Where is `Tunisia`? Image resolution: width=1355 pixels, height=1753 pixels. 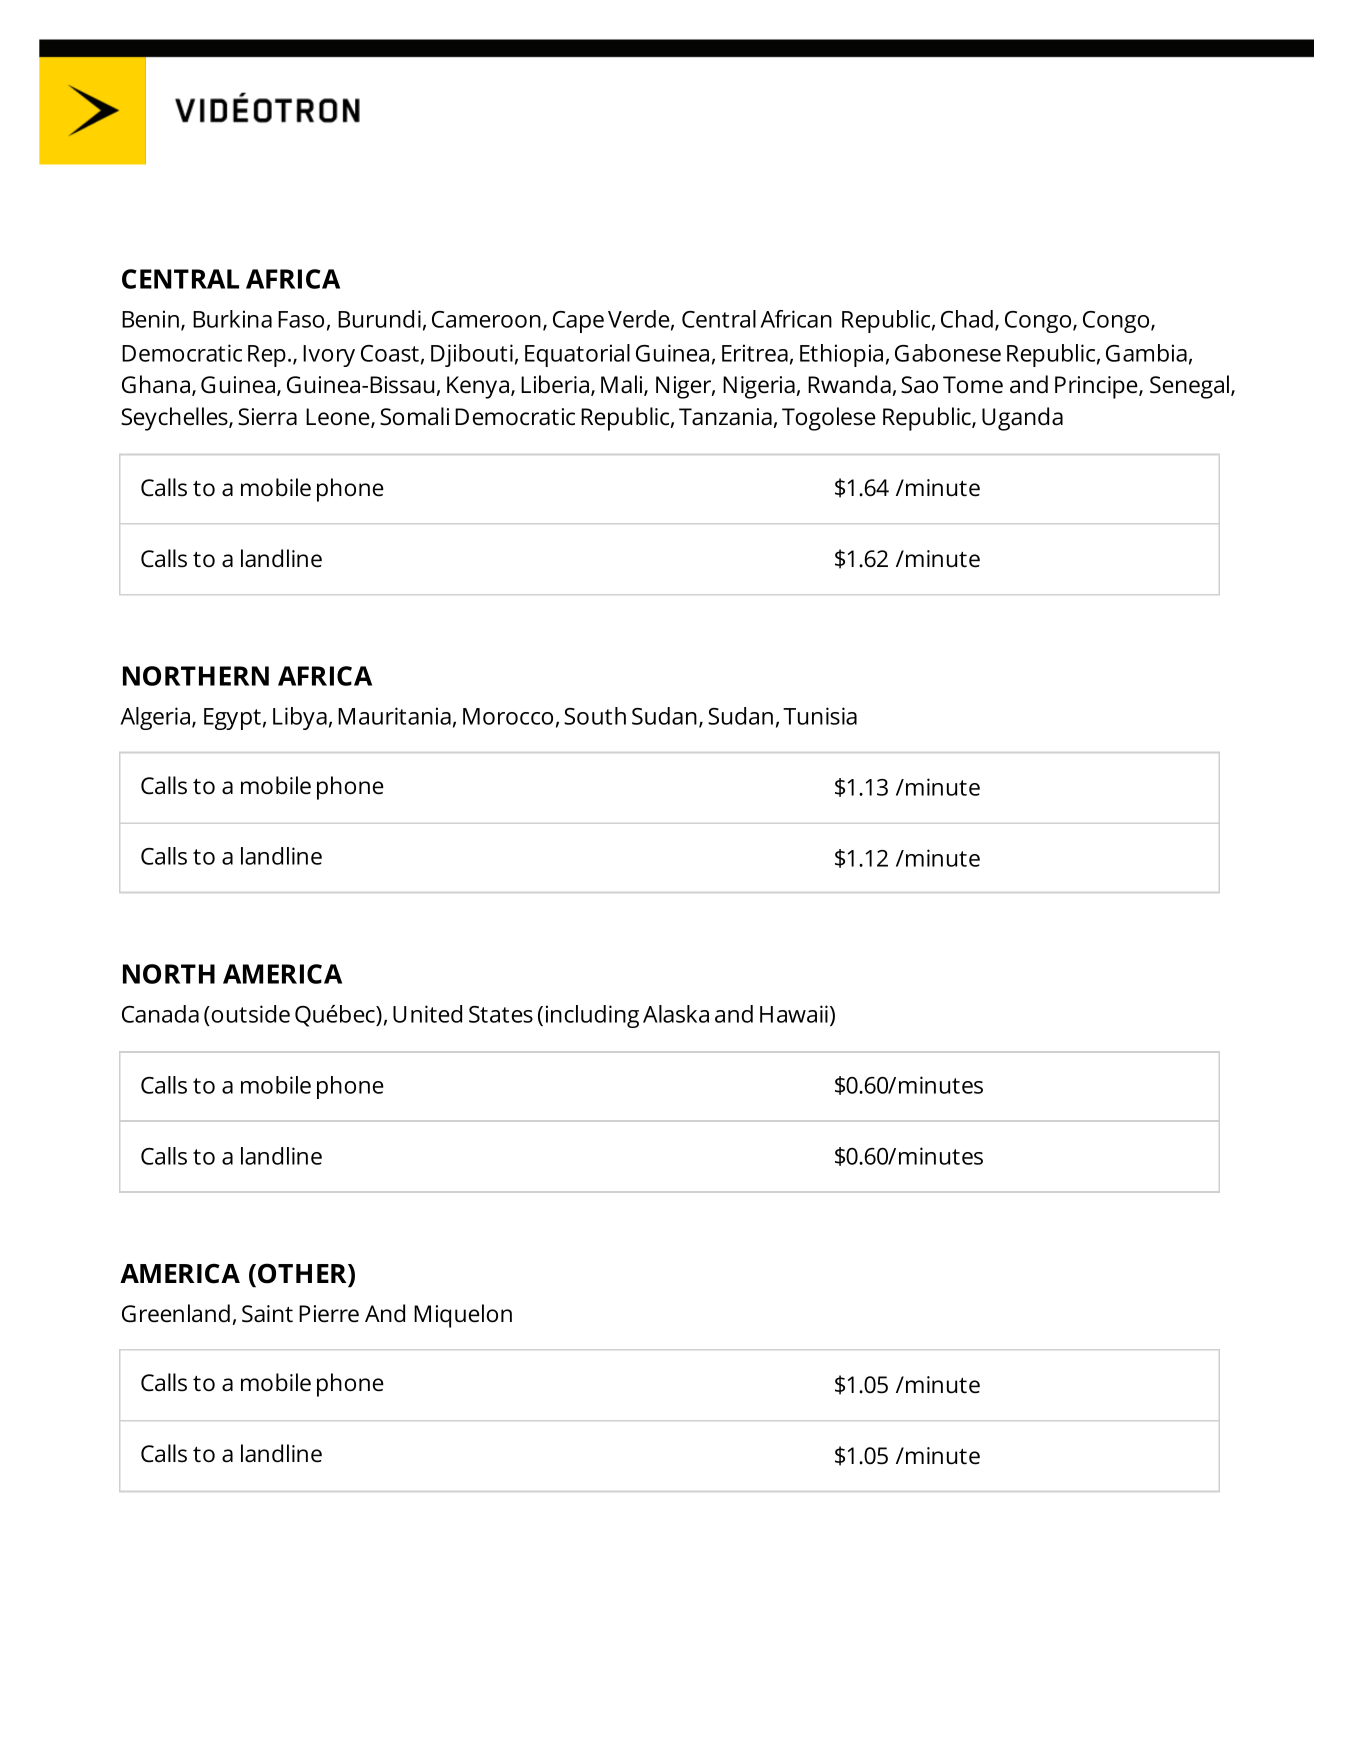
Tunisia is located at coordinates (820, 716).
